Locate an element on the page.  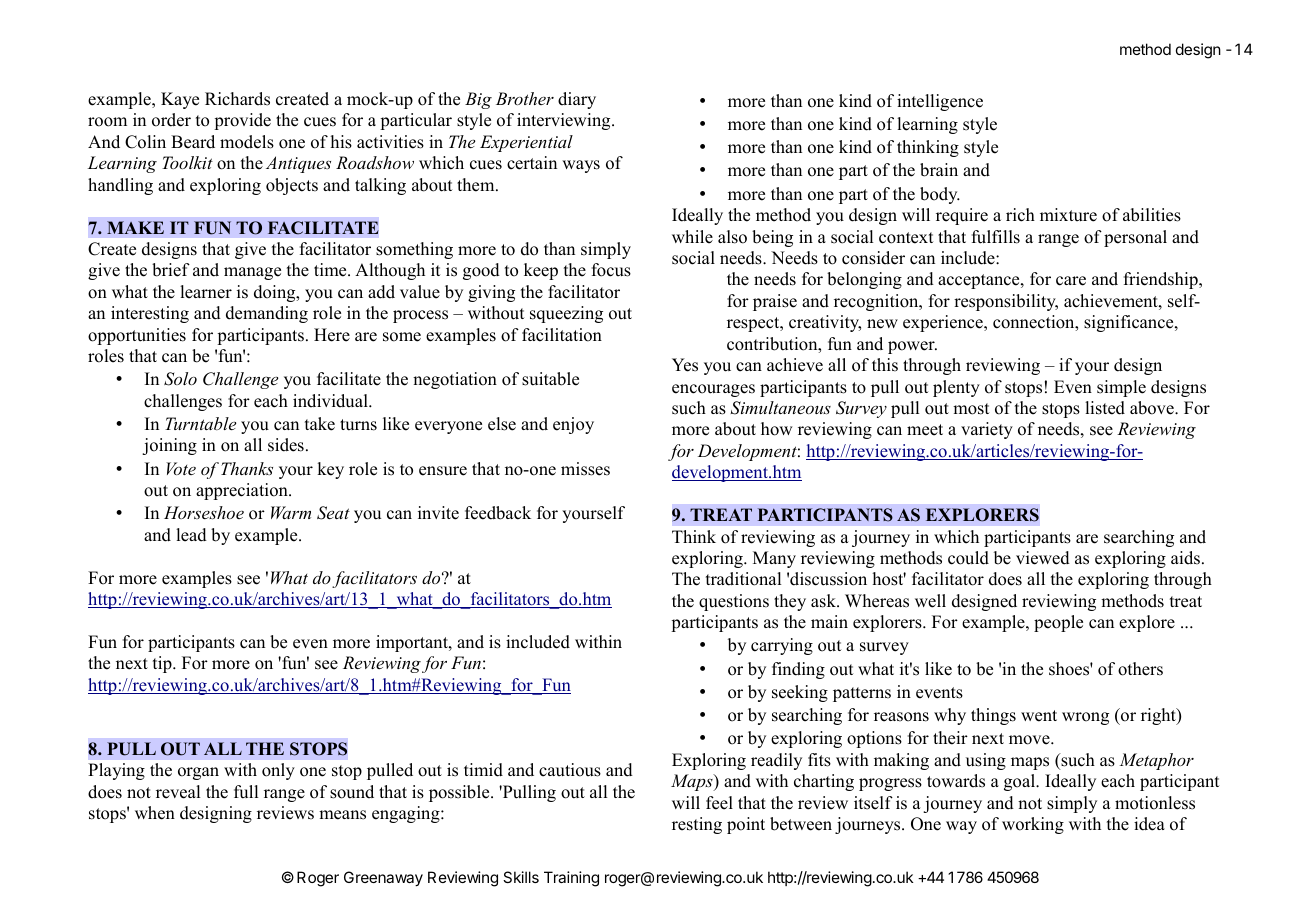
care is located at coordinates (1071, 281).
